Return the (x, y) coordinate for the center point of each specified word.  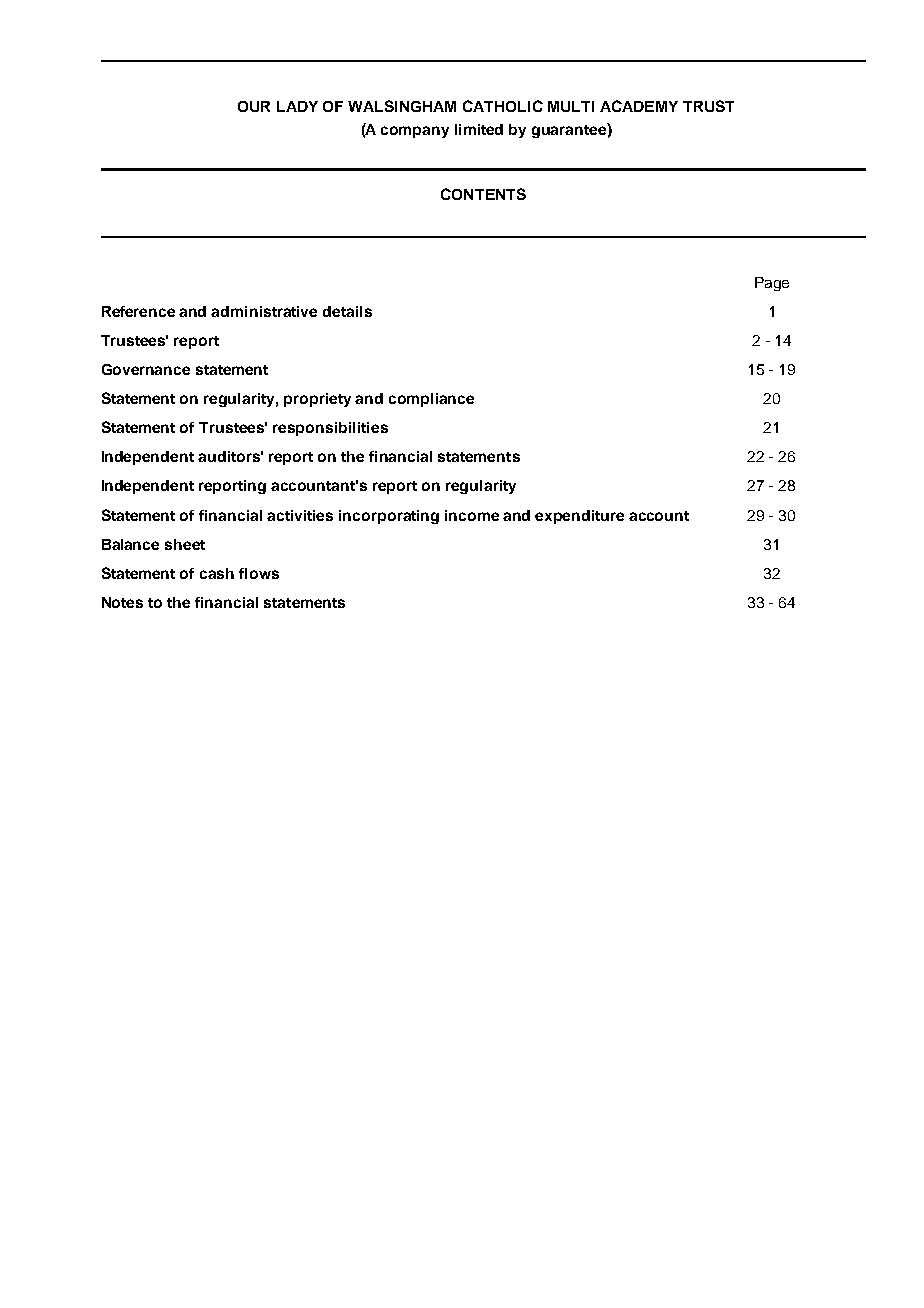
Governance (146, 369)
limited (479, 129)
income (472, 515)
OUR (254, 106)
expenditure (579, 517)
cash (217, 573)
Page (772, 284)
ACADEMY (639, 106)
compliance (431, 400)
